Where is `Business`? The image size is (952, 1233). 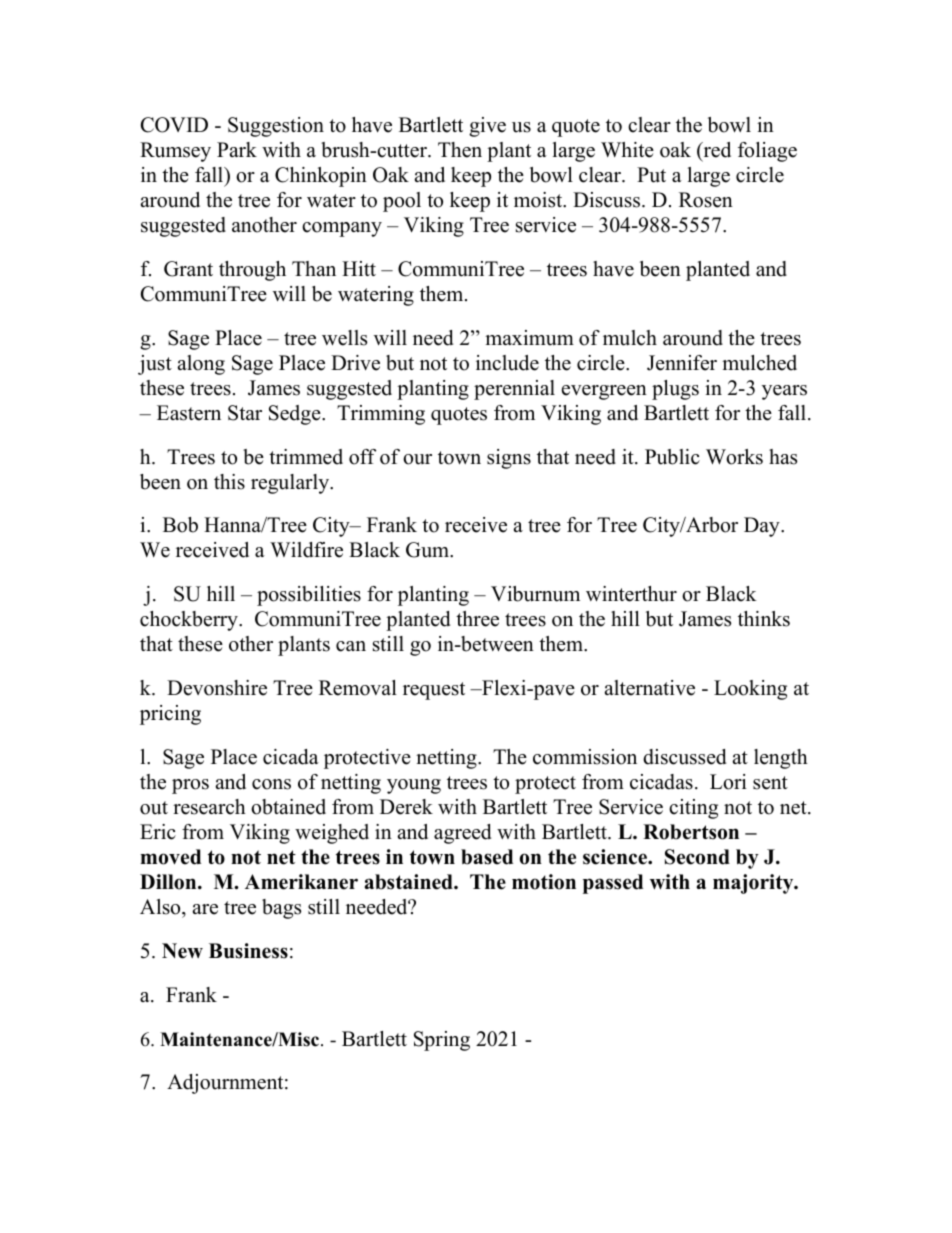
Business is located at coordinates (248, 951).
